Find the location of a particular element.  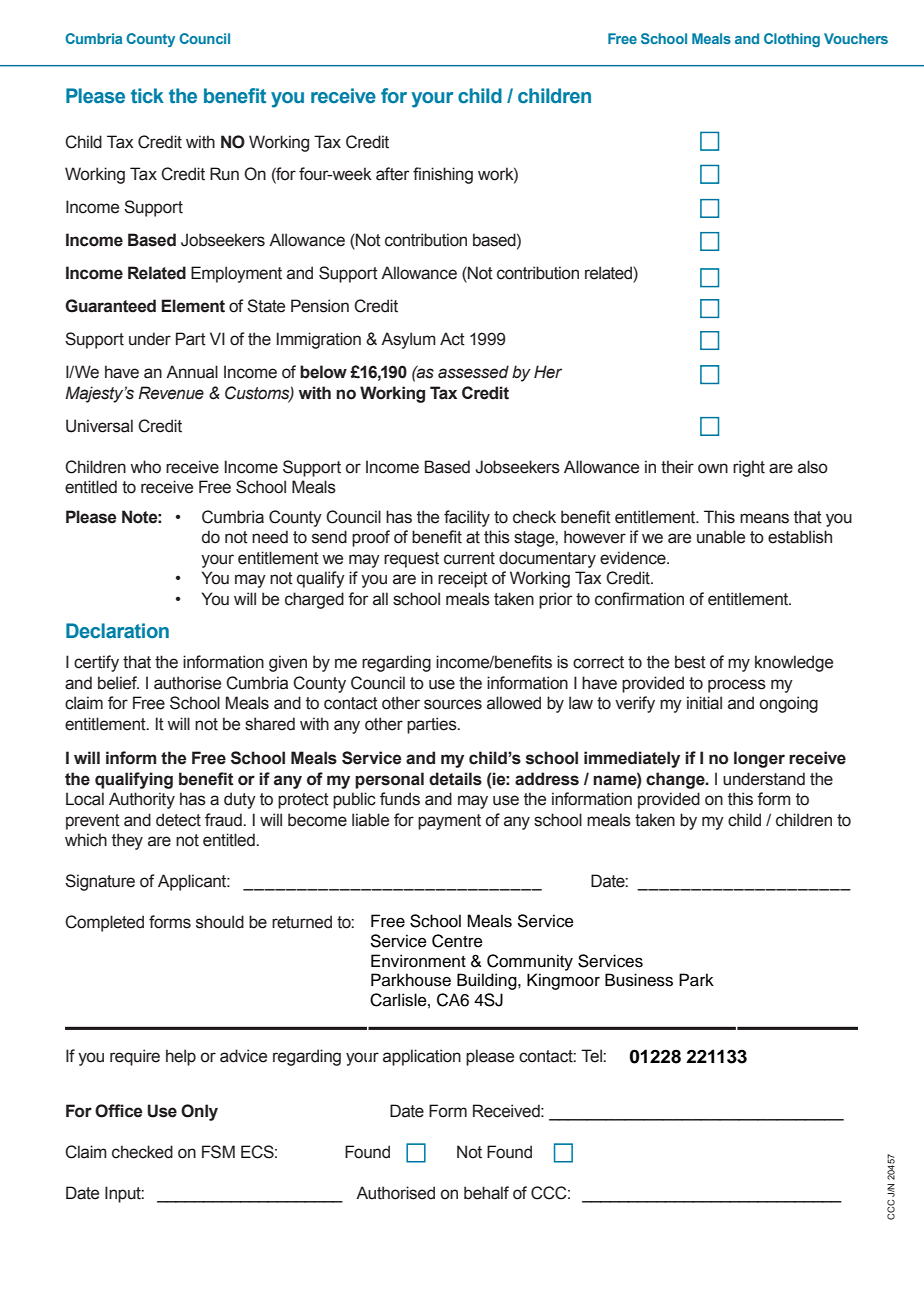

Declaration is located at coordinates (117, 631).
